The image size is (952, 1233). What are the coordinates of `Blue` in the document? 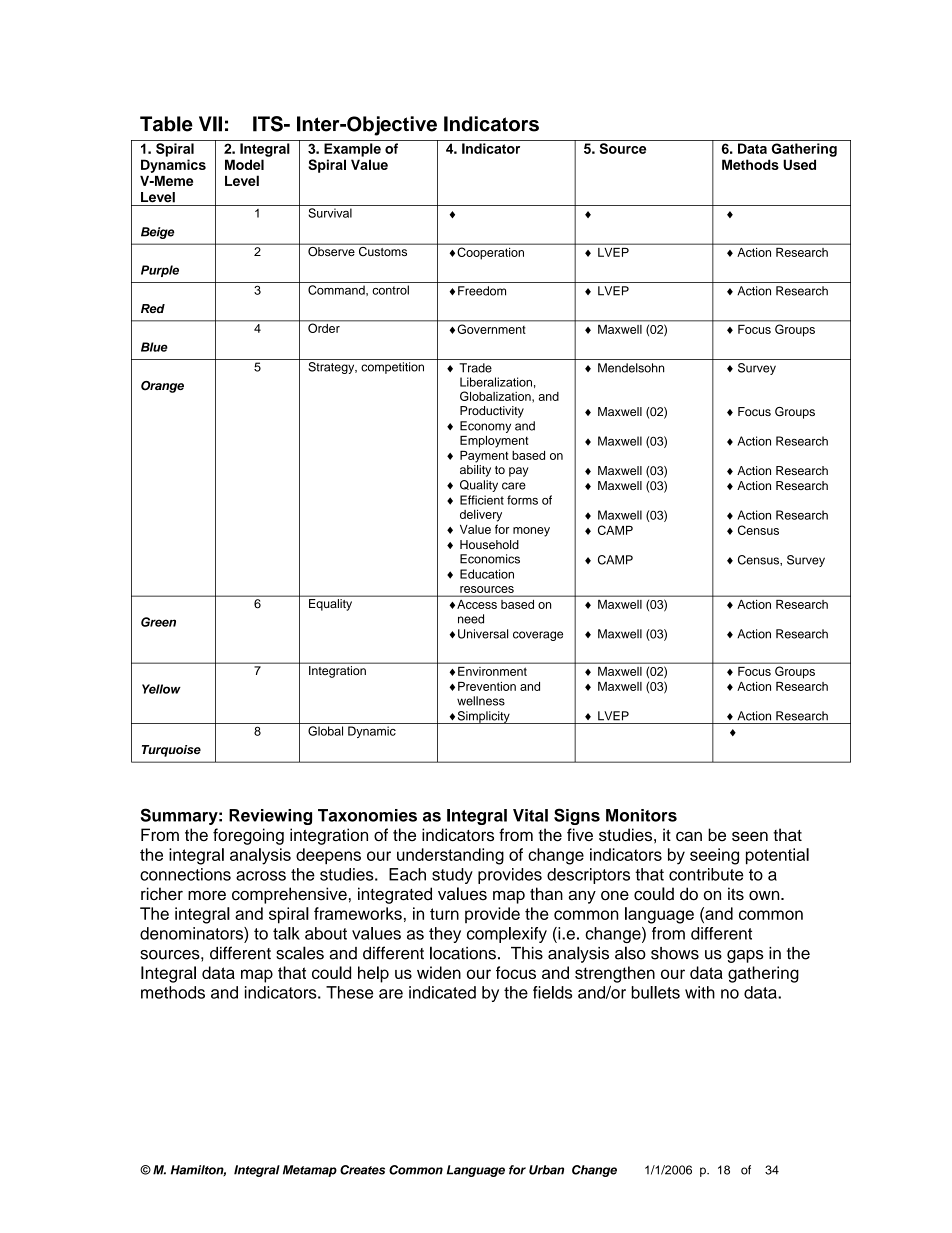 It's located at (154, 347).
